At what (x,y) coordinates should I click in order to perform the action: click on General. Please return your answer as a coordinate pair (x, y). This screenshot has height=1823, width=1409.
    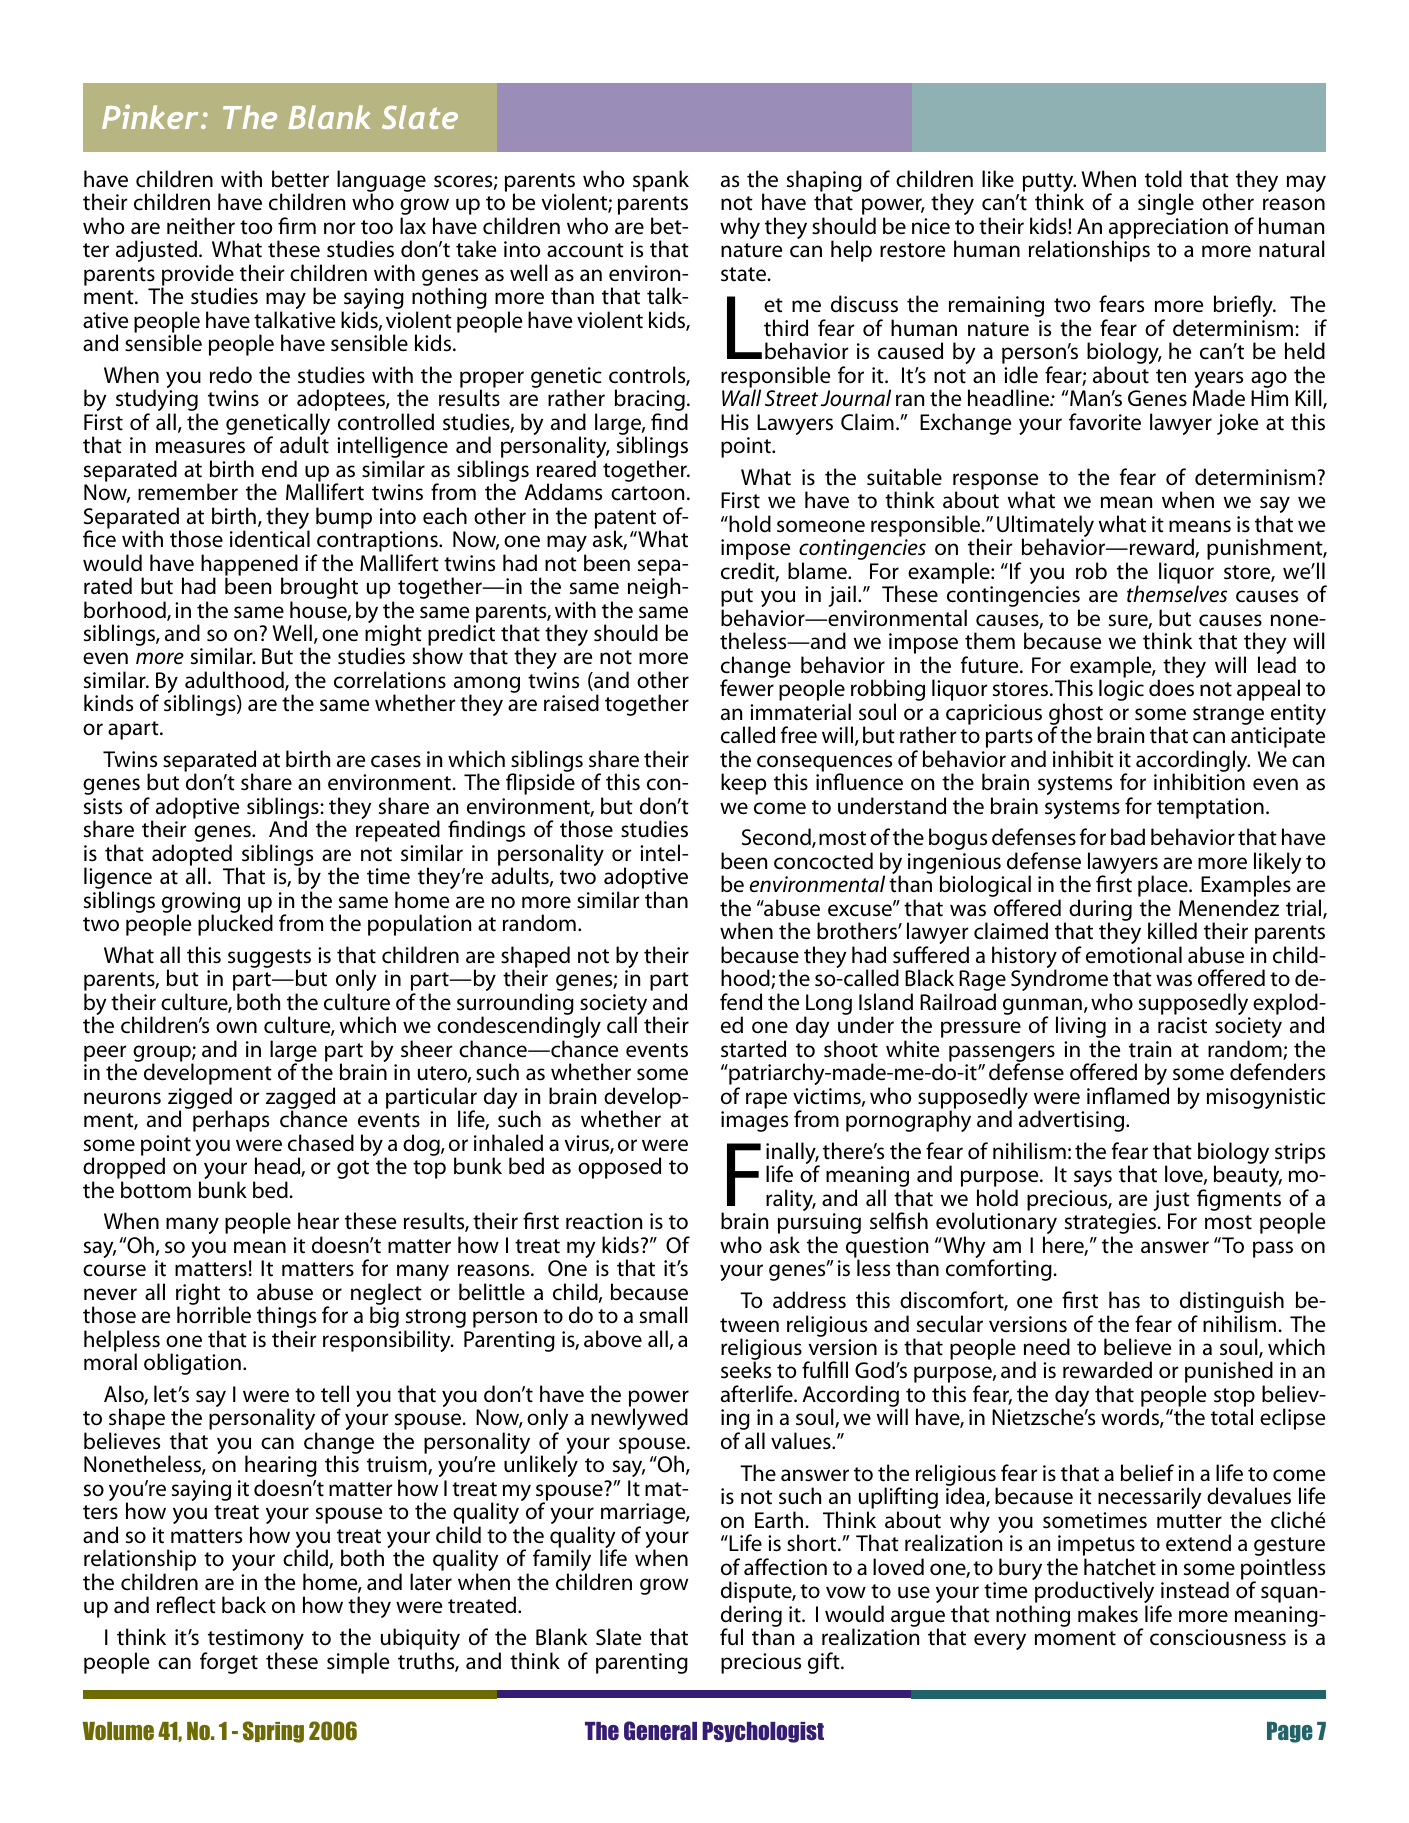
    Looking at the image, I should click on (660, 1731).
